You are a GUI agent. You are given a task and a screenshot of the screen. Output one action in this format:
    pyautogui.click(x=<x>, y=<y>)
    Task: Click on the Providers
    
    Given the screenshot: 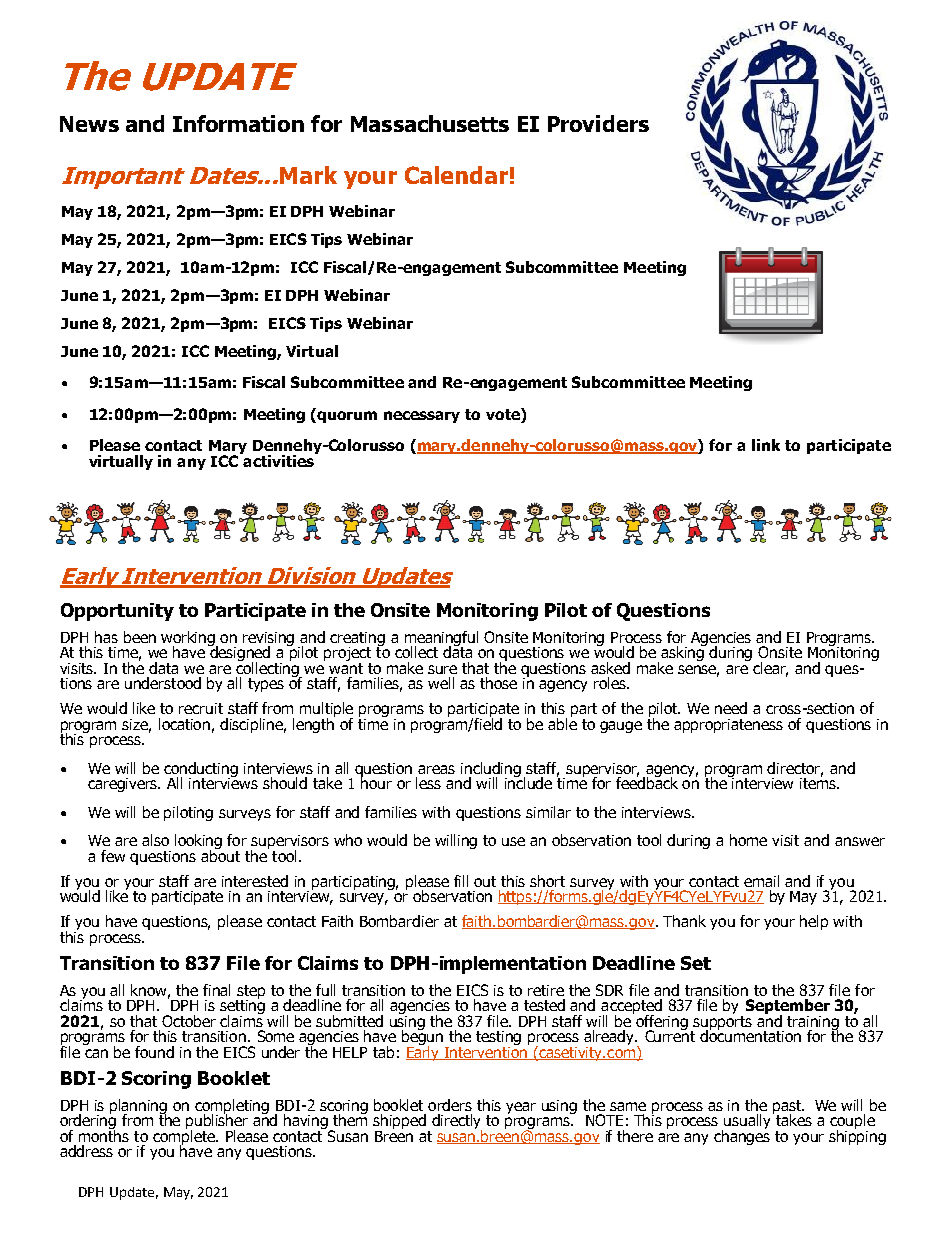 What is the action you would take?
    pyautogui.click(x=598, y=123)
